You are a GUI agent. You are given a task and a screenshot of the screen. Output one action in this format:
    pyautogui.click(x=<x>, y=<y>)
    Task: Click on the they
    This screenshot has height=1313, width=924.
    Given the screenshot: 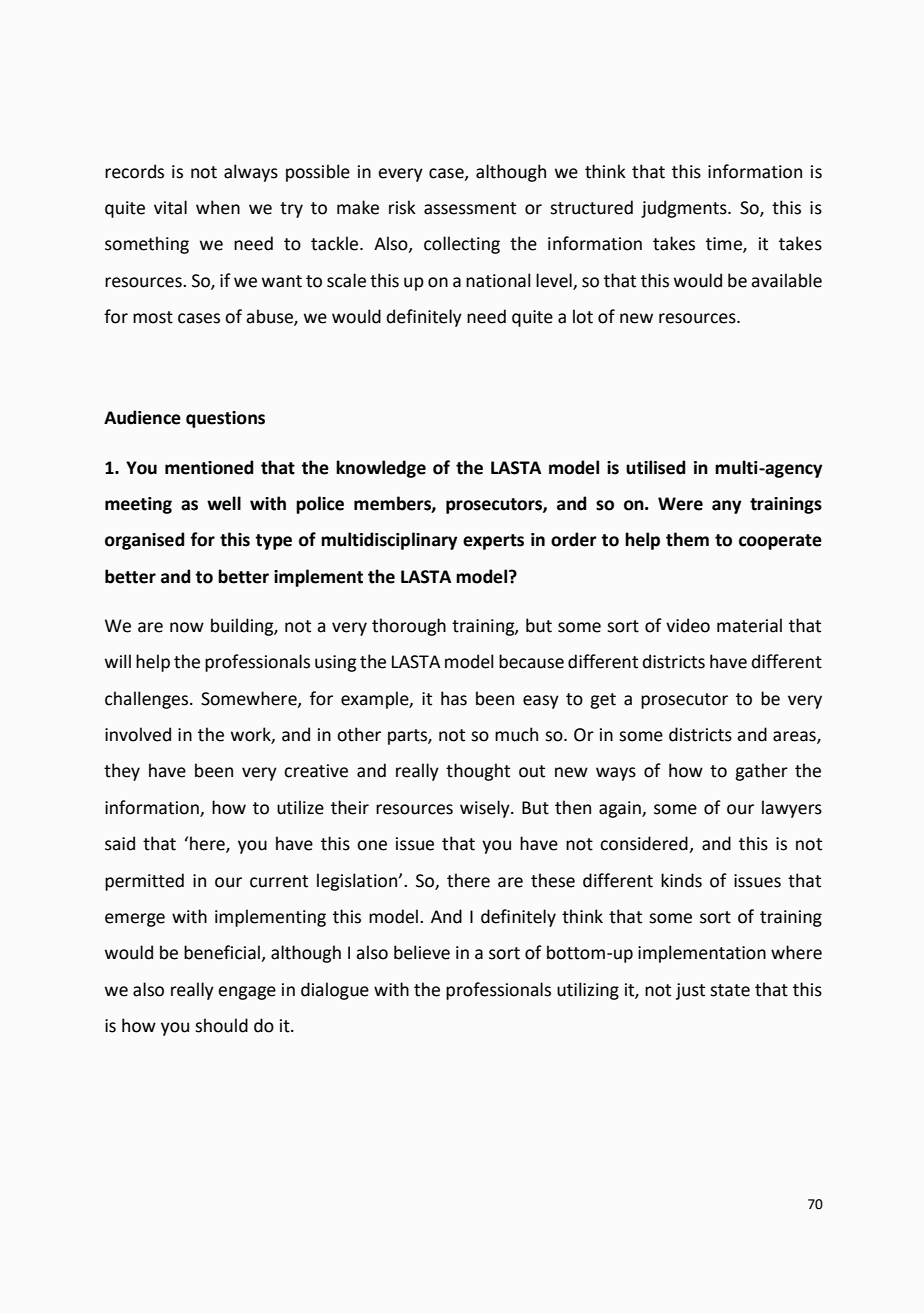 What is the action you would take?
    pyautogui.click(x=122, y=772)
